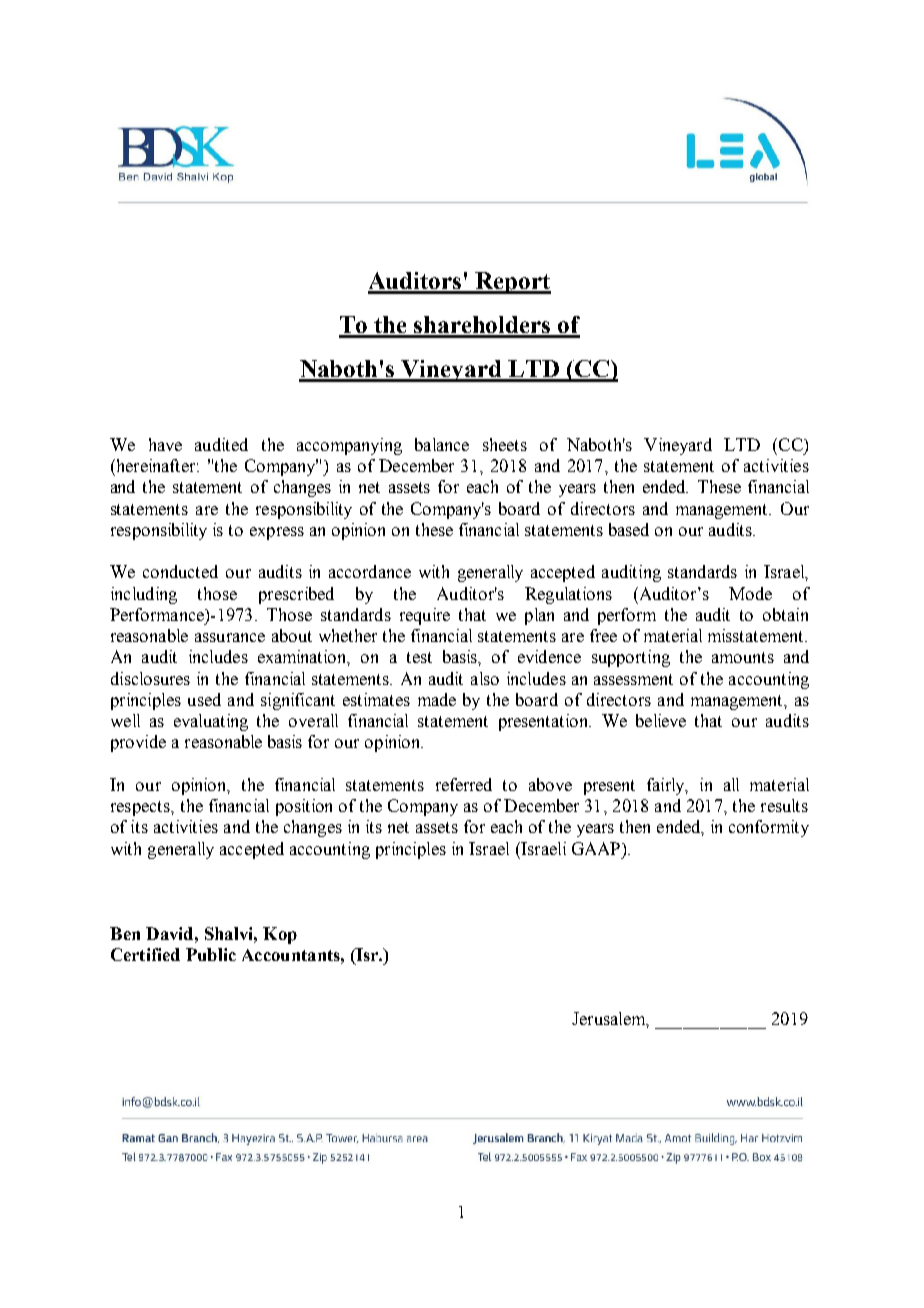 This screenshot has width=924, height=1308. I want to click on Public, so click(211, 954).
